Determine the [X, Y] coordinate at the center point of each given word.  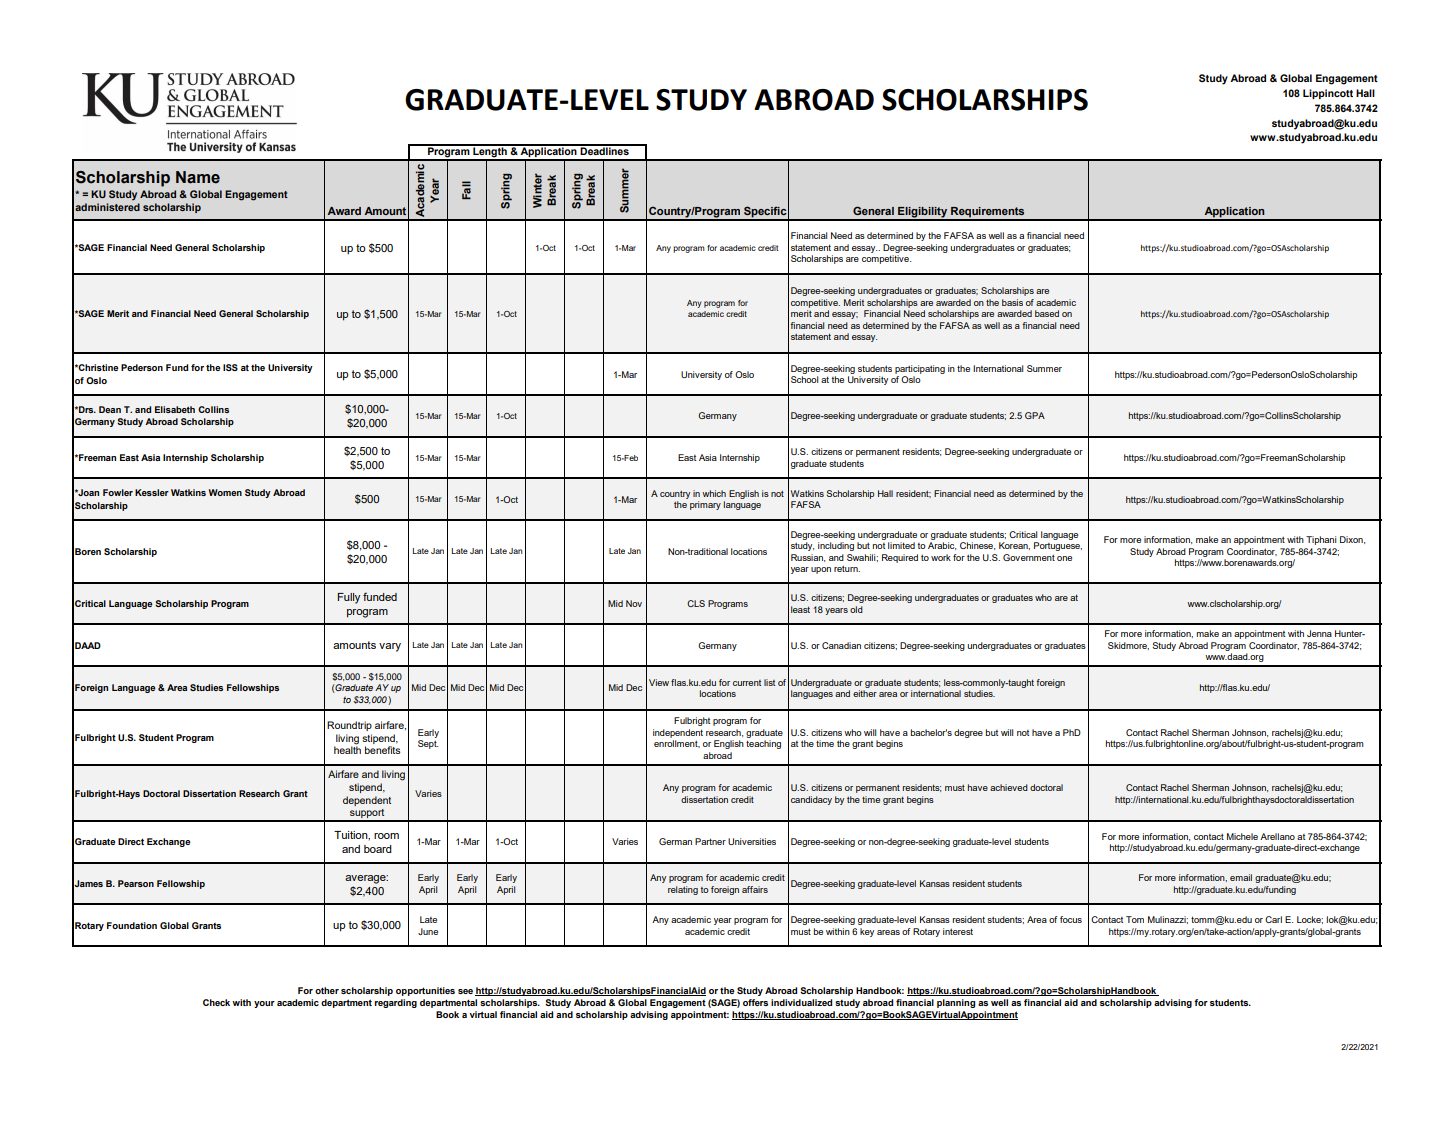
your [264, 1004]
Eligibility [923, 213]
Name [198, 177]
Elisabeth [175, 409]
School [804, 379]
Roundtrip [349, 726]
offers [755, 1002]
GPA [1035, 415]
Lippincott [1328, 94]
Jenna [1319, 633]
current [747, 683]
